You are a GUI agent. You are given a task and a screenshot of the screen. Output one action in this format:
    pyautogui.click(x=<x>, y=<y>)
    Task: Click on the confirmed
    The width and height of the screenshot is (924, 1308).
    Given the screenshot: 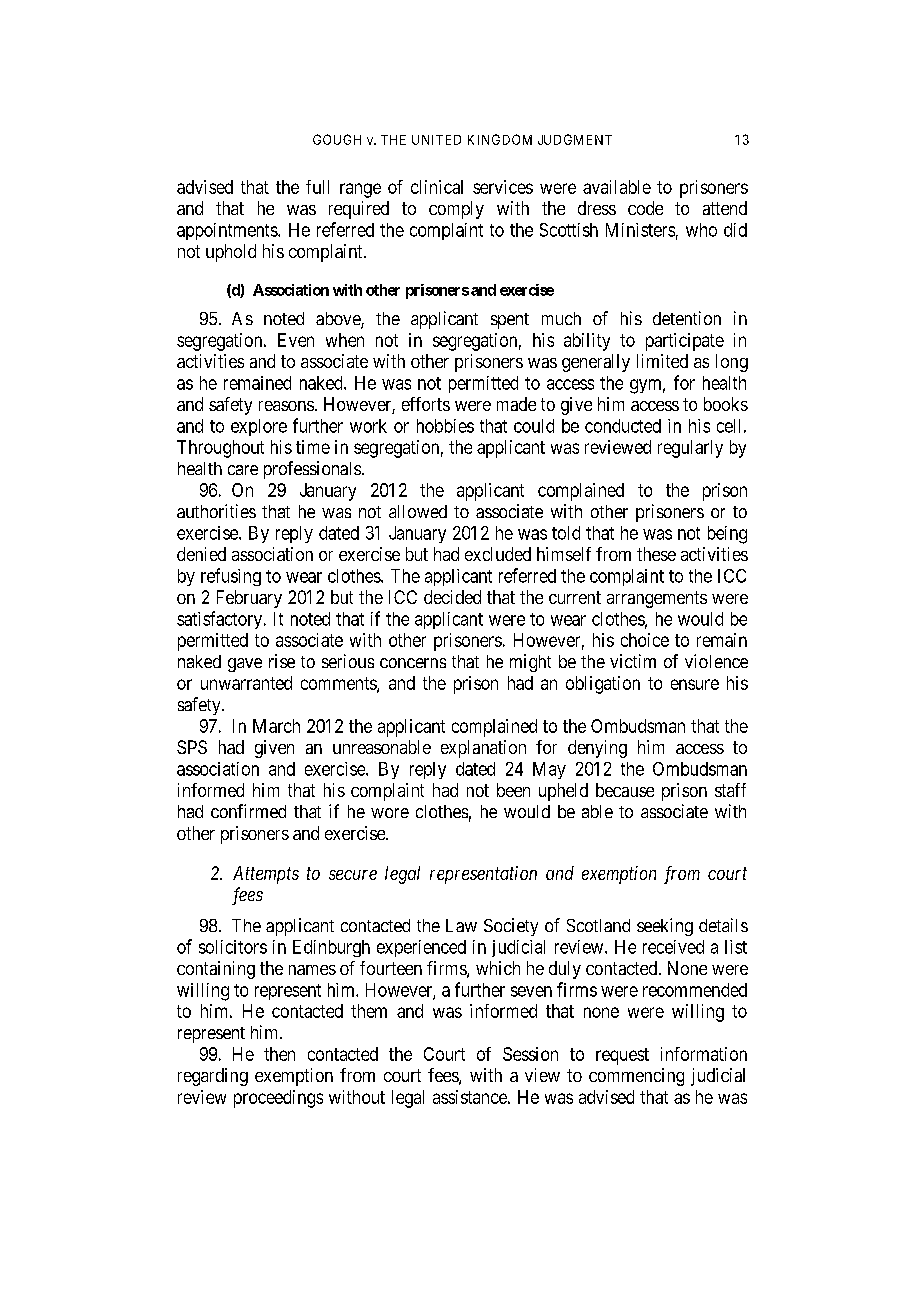 What is the action you would take?
    pyautogui.click(x=248, y=811)
